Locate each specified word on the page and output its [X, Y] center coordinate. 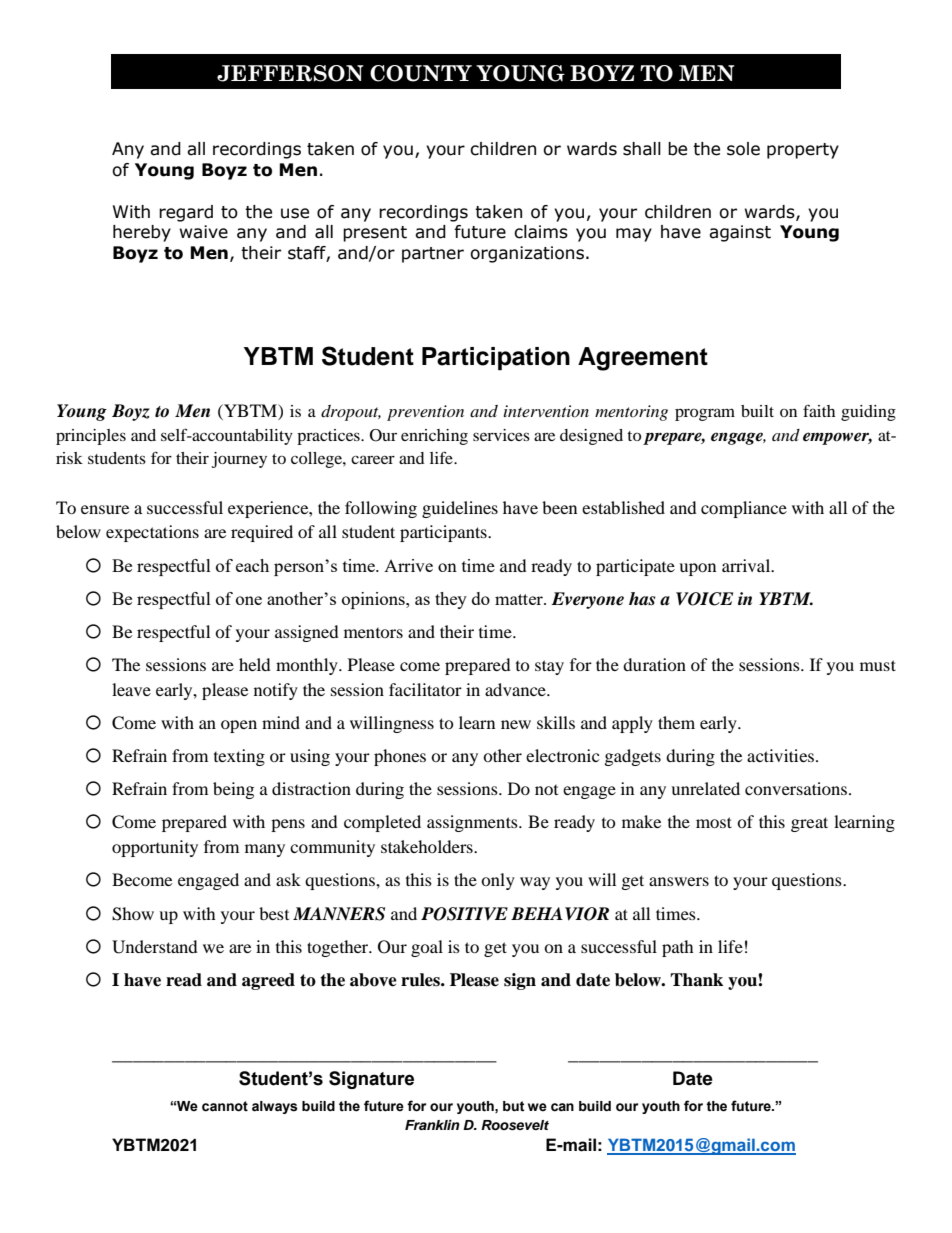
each [252, 565]
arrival [747, 565]
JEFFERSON [290, 73]
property [803, 151]
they [451, 600]
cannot [225, 1106]
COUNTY [421, 73]
